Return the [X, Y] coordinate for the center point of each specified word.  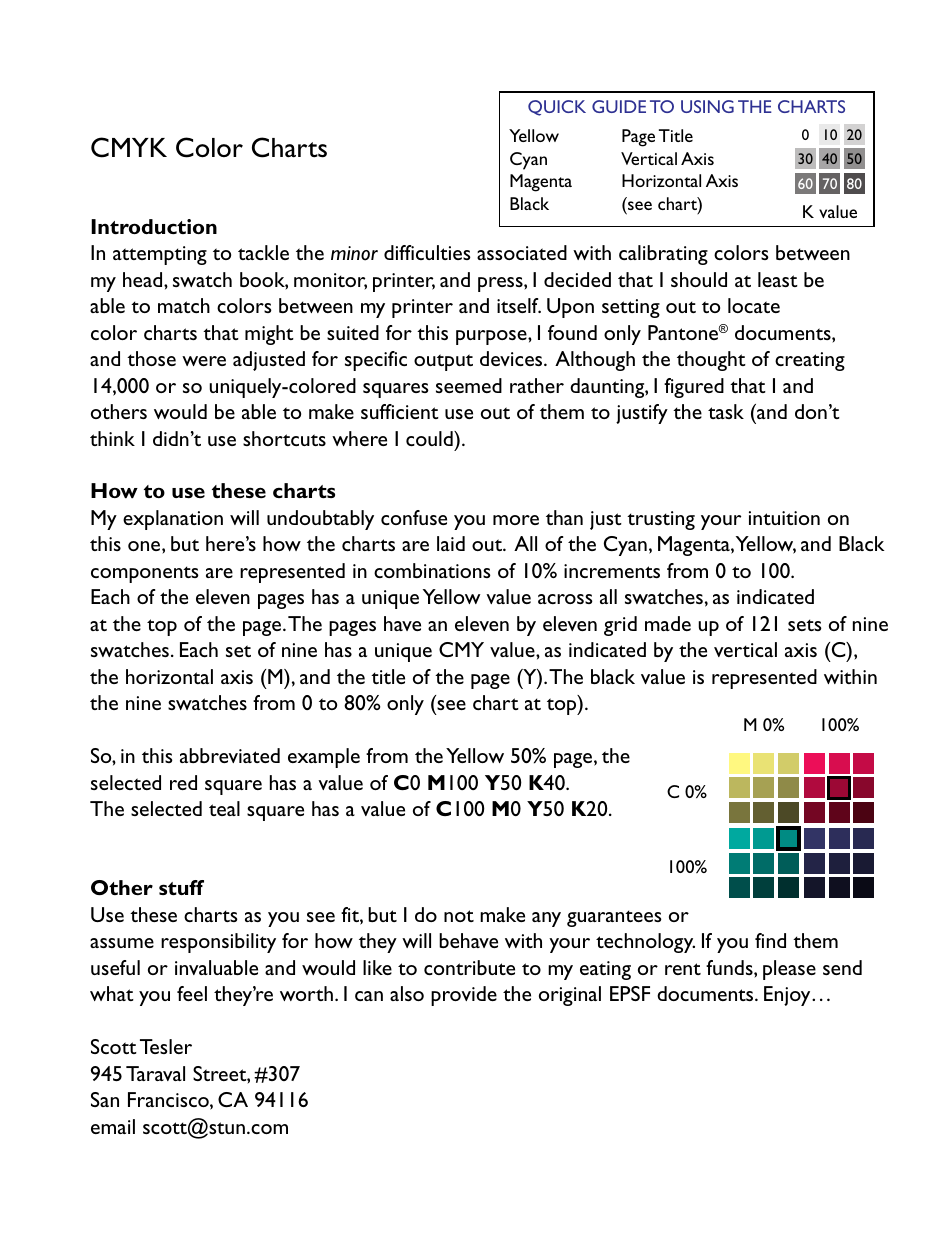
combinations [432, 570]
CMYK [129, 147]
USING [707, 106]
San [105, 1099]
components [145, 574]
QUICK [557, 108]
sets [805, 625]
